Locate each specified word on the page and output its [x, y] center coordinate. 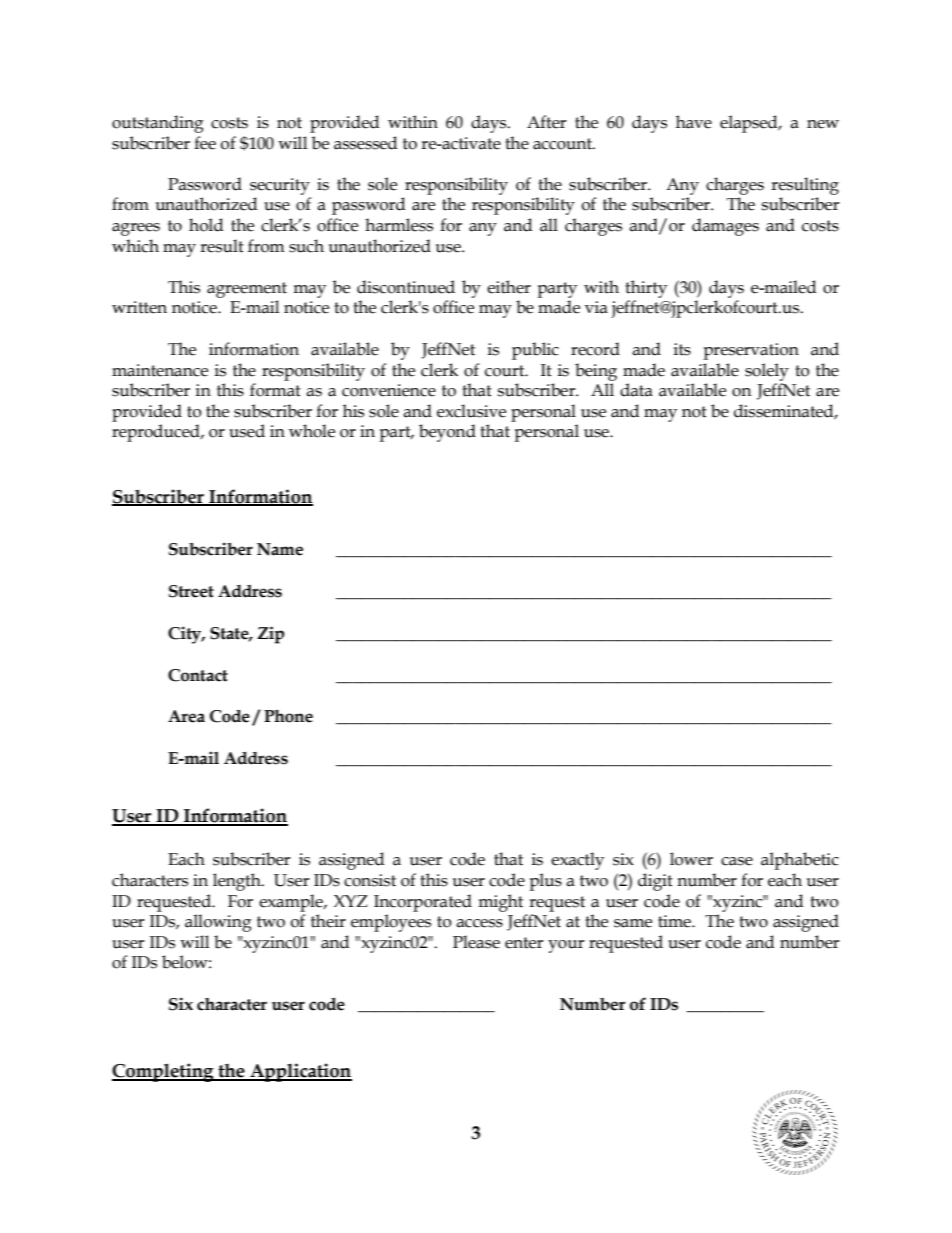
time [675, 921]
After [546, 122]
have [694, 122]
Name [280, 549]
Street [191, 591]
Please [476, 942]
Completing [164, 1072]
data [636, 390]
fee [205, 143]
